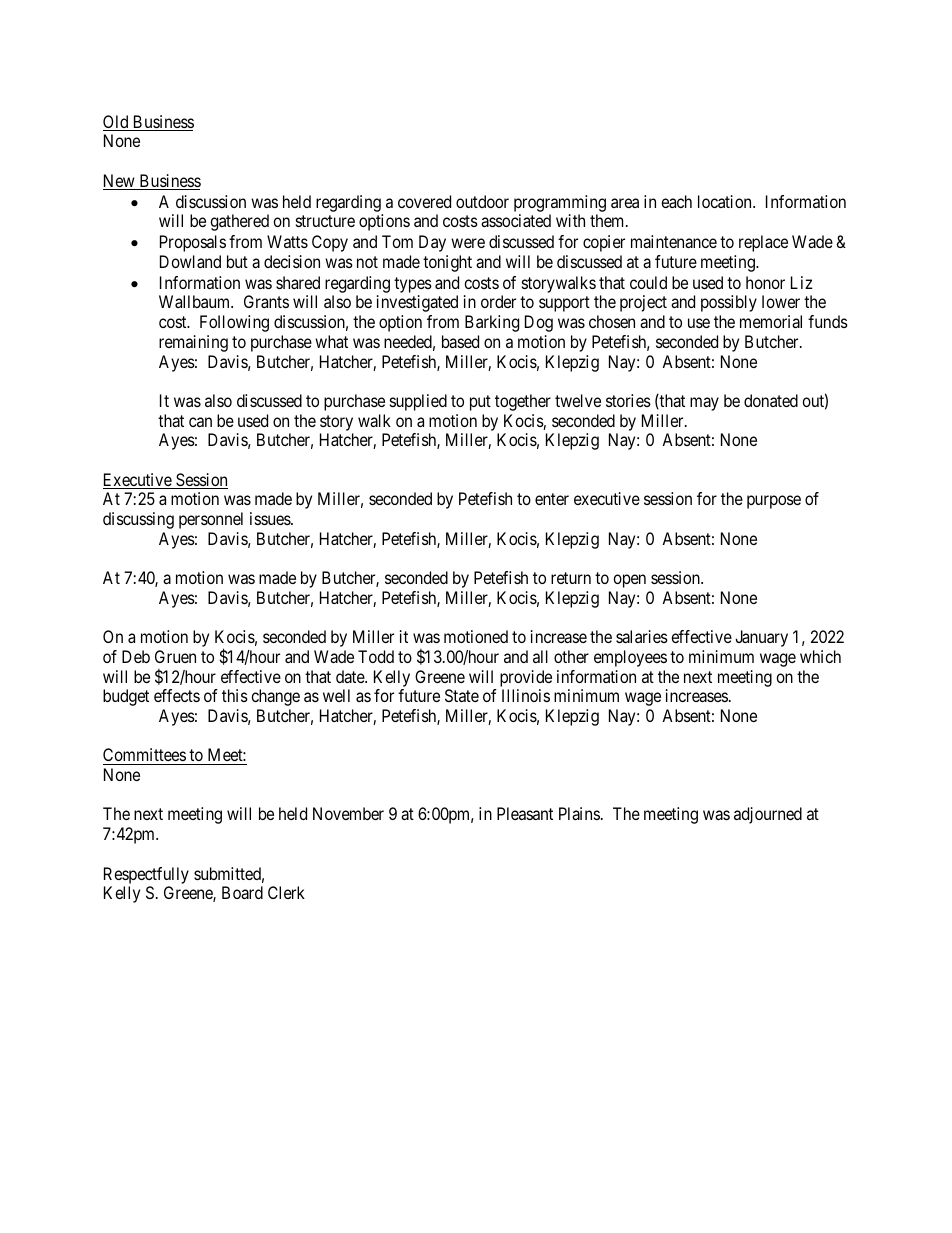  Describe the element at coordinates (482, 201) in the screenshot. I see `outdoor` at that location.
